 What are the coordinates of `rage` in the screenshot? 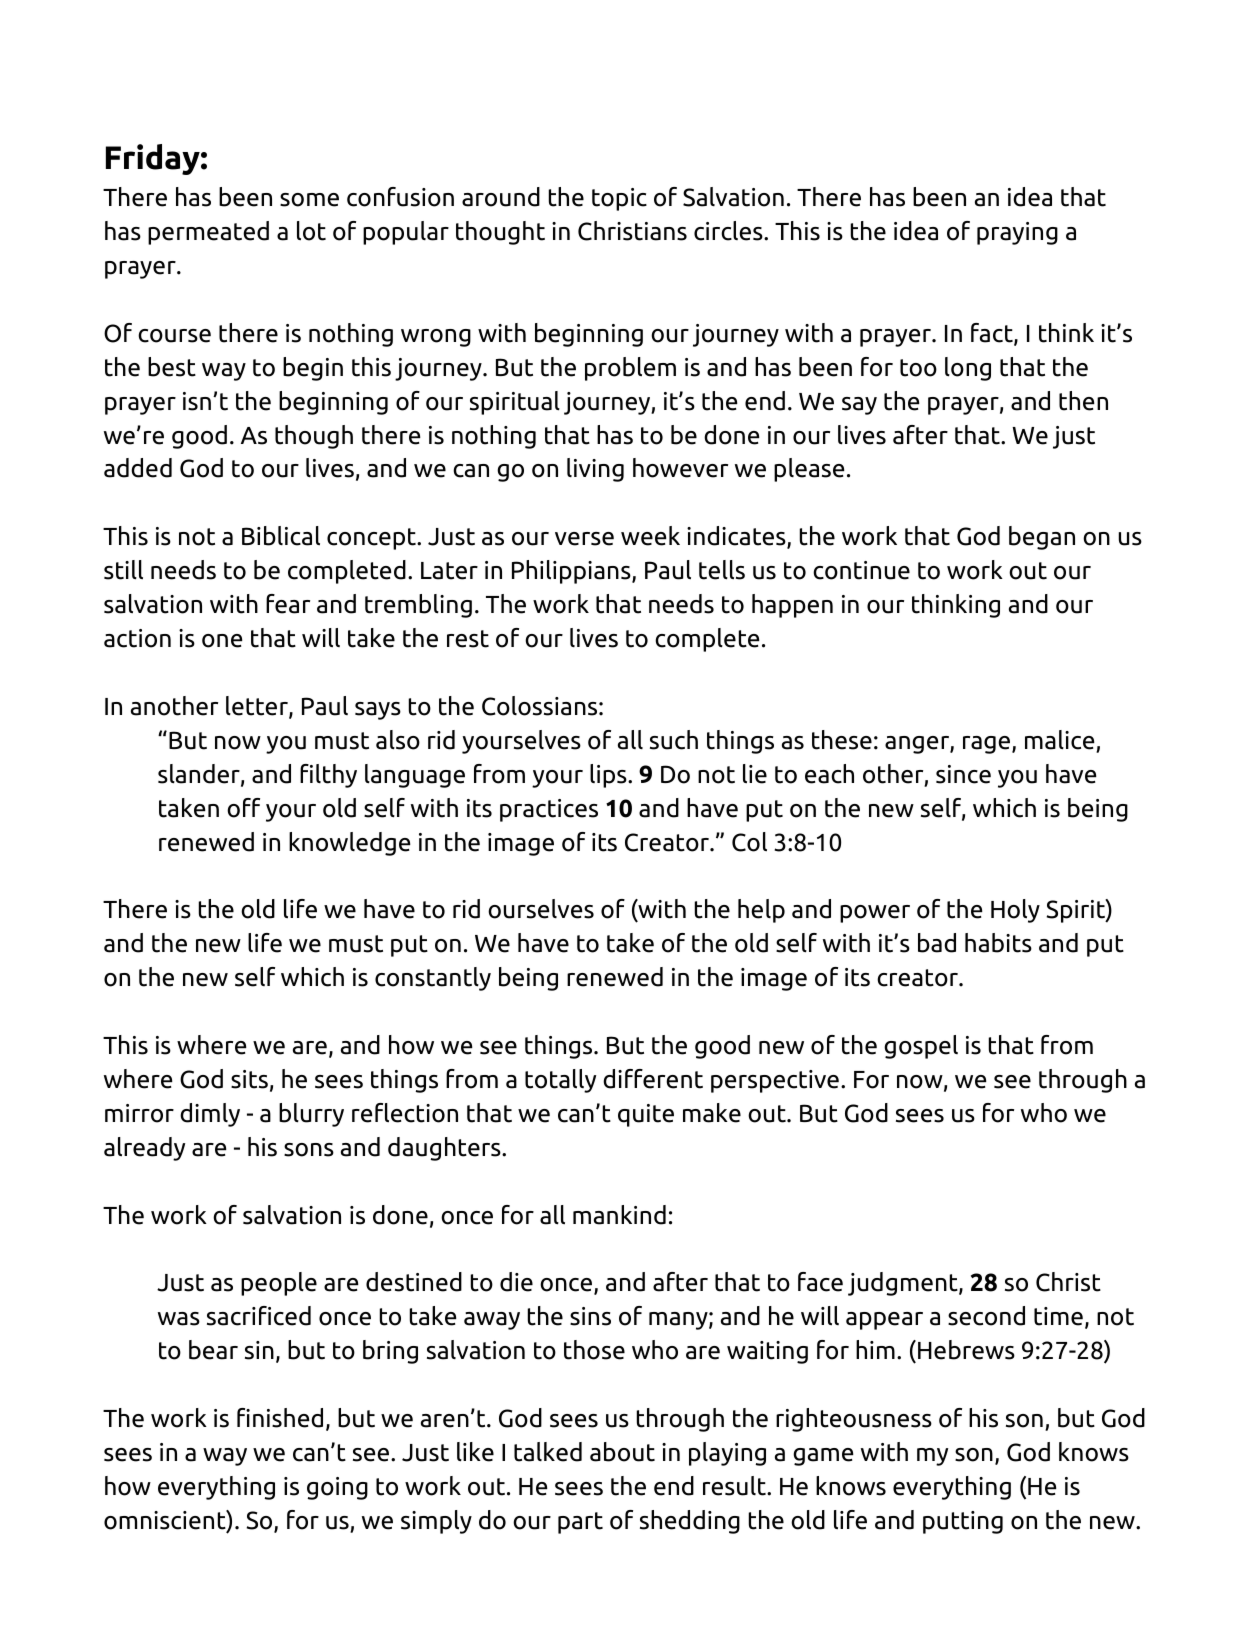 It's located at (988, 745).
